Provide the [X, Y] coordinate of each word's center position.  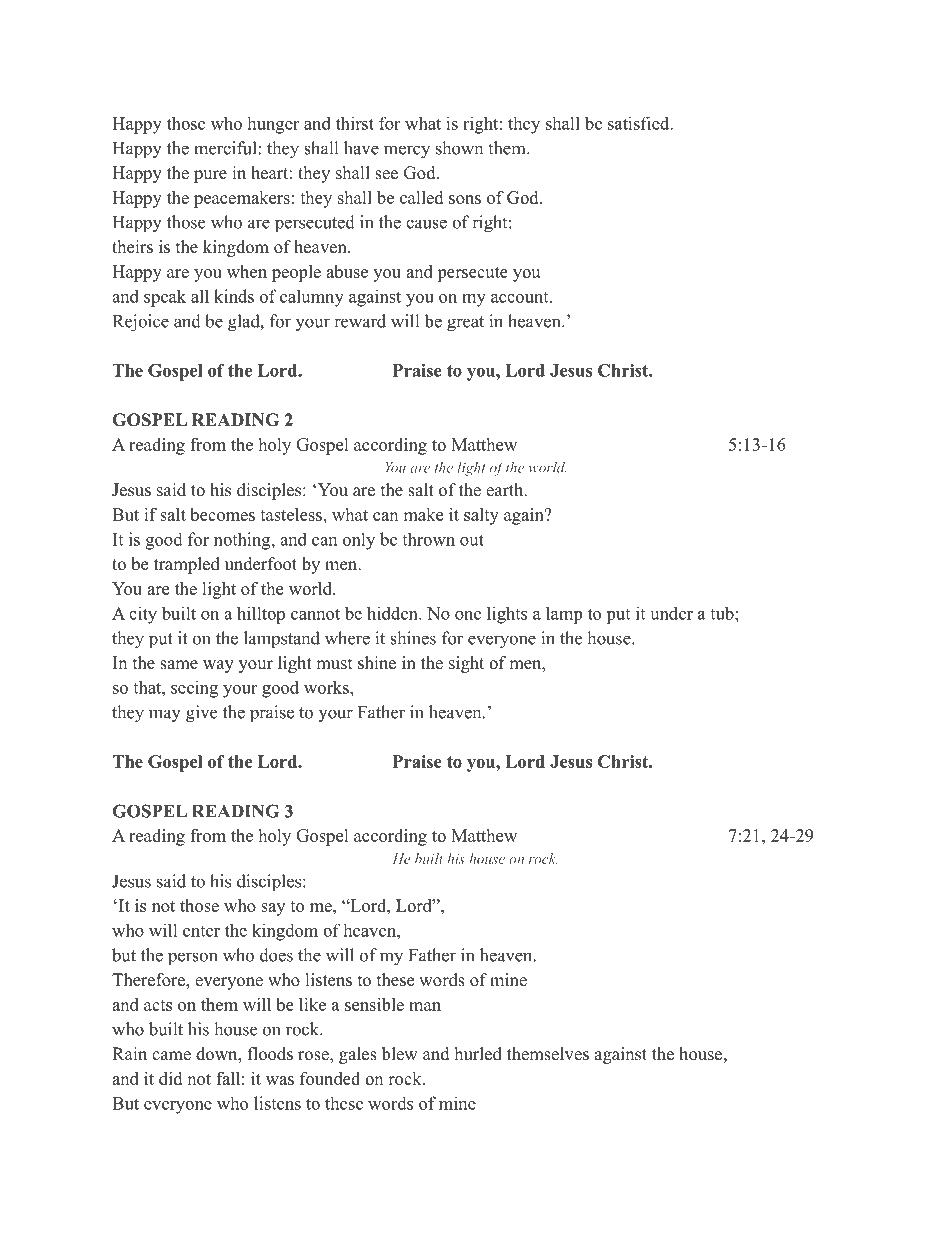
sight [466, 664]
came [171, 1056]
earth [505, 490]
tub [722, 613]
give [201, 714]
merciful [225, 148]
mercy [407, 152]
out [472, 540]
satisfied [639, 123]
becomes [222, 514]
